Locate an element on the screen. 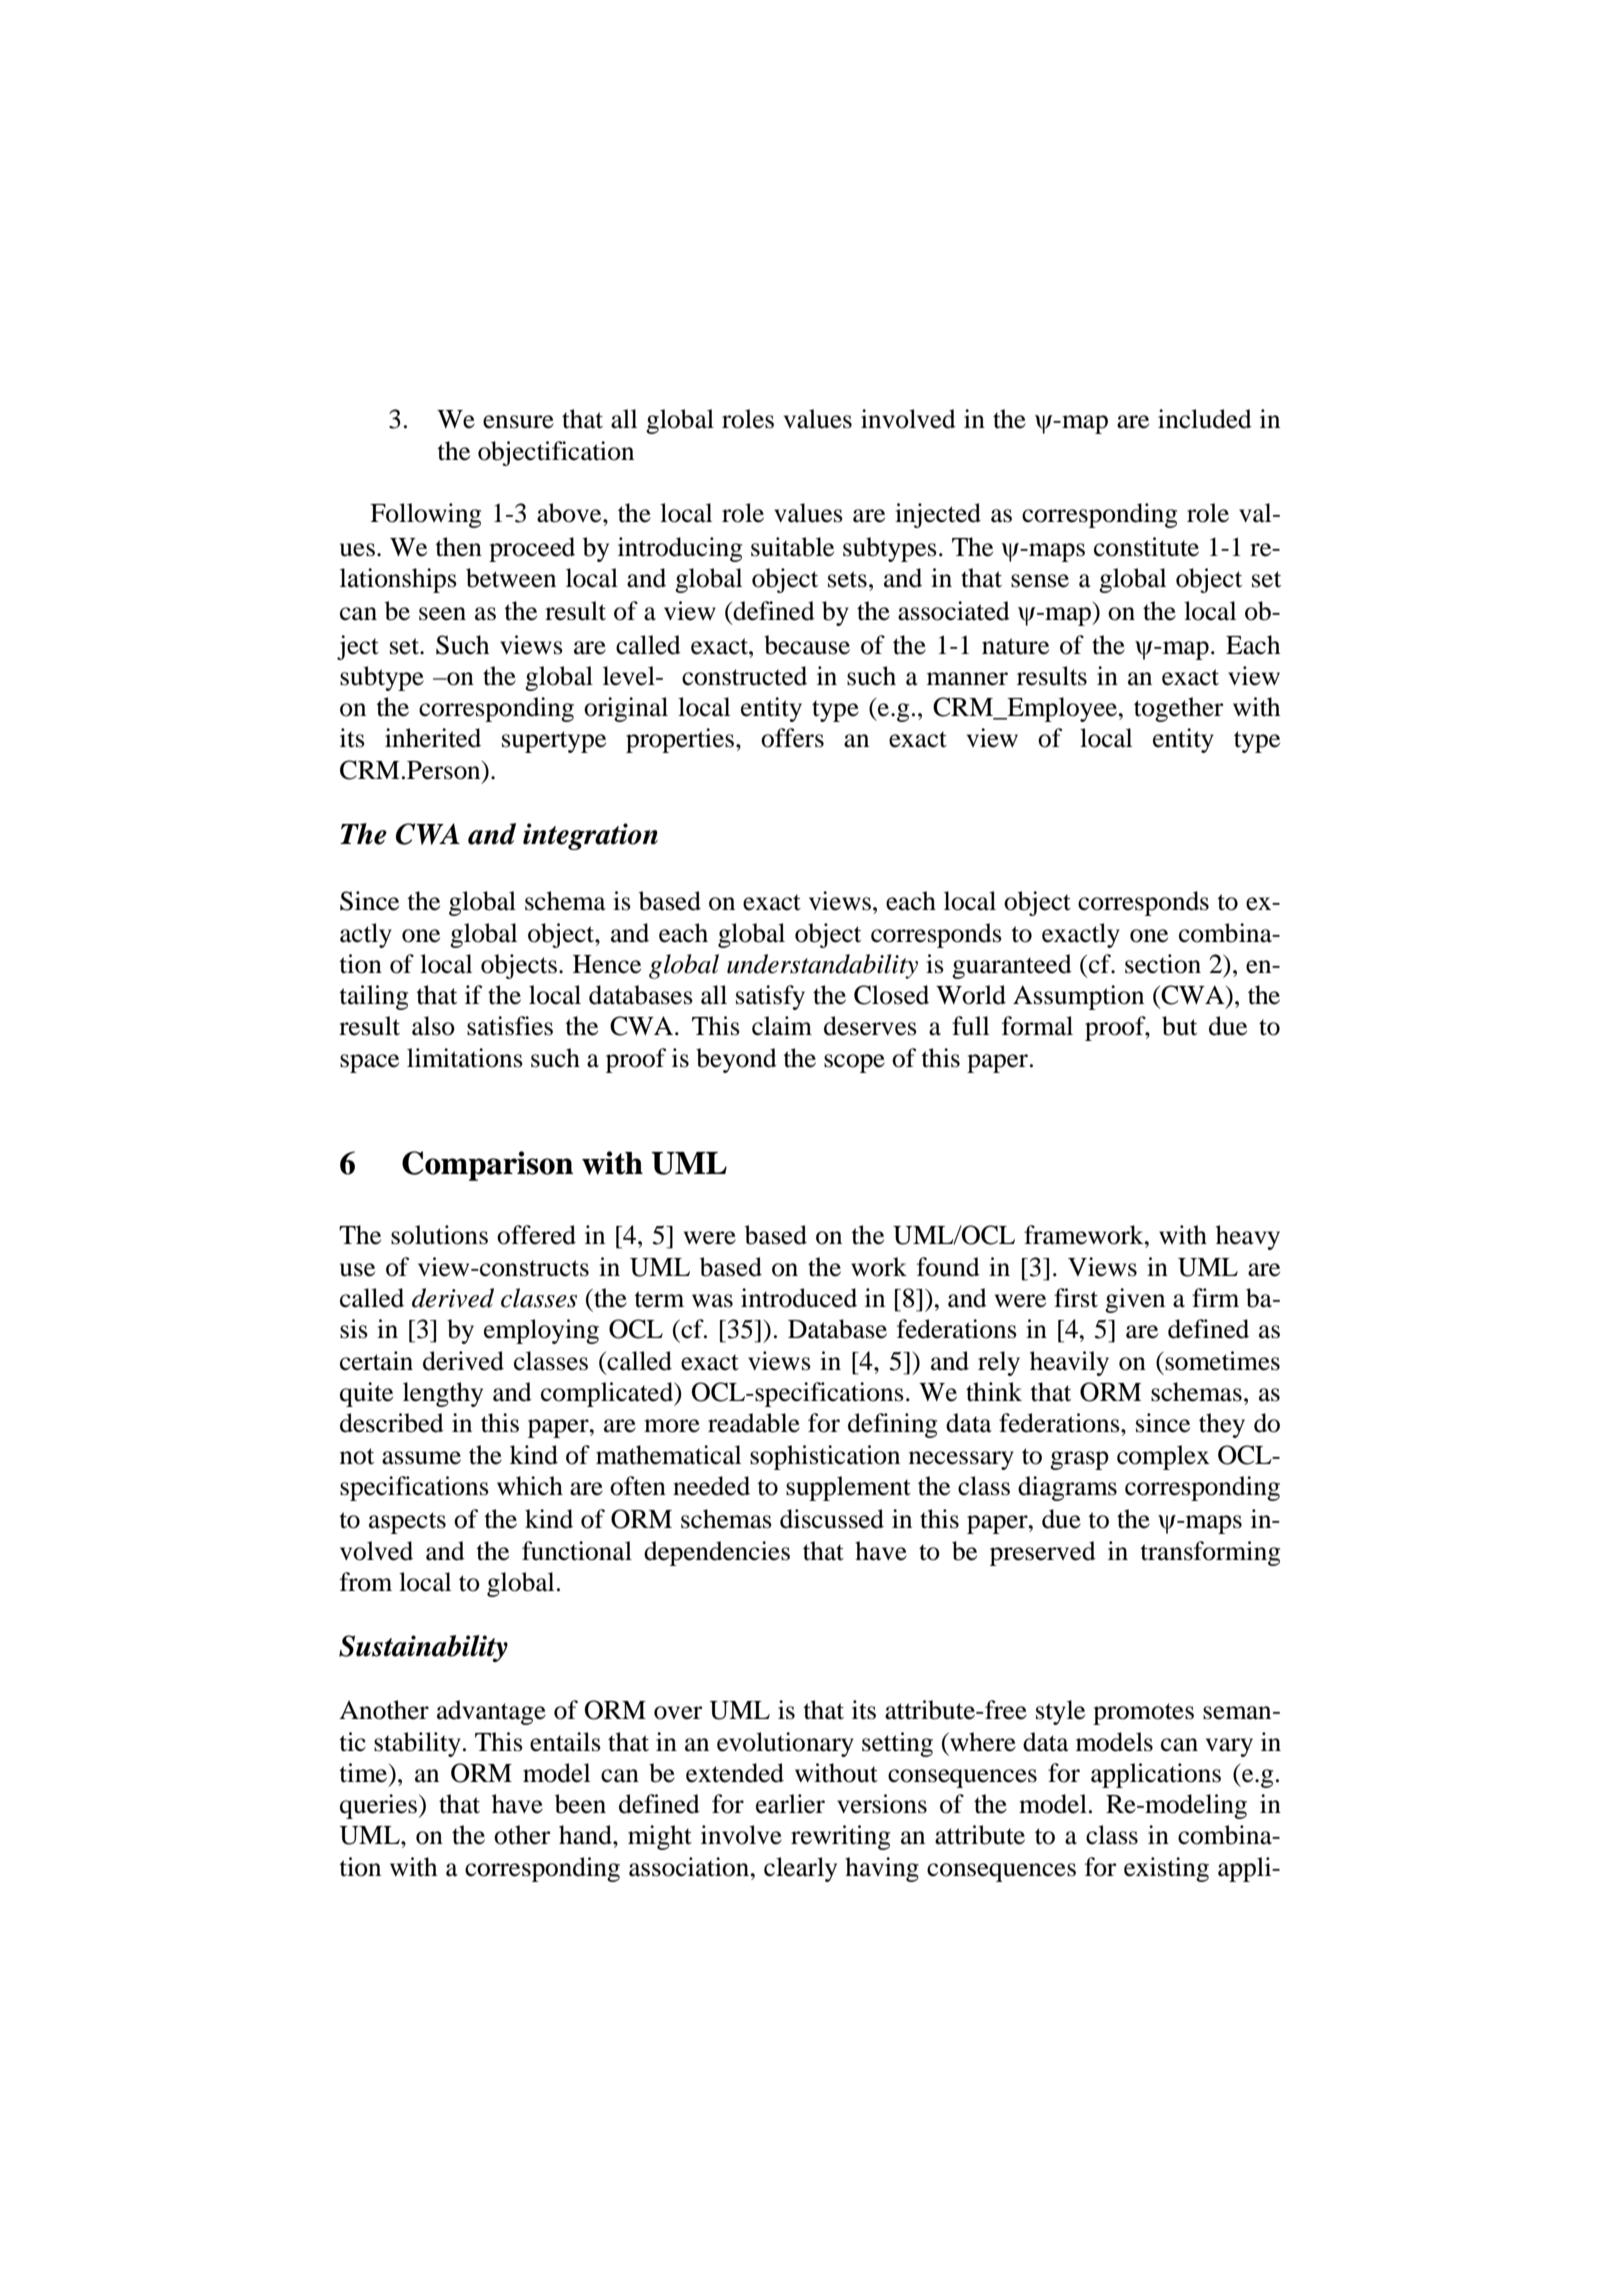 This screenshot has width=1620, height=2292. offers is located at coordinates (792, 738).
